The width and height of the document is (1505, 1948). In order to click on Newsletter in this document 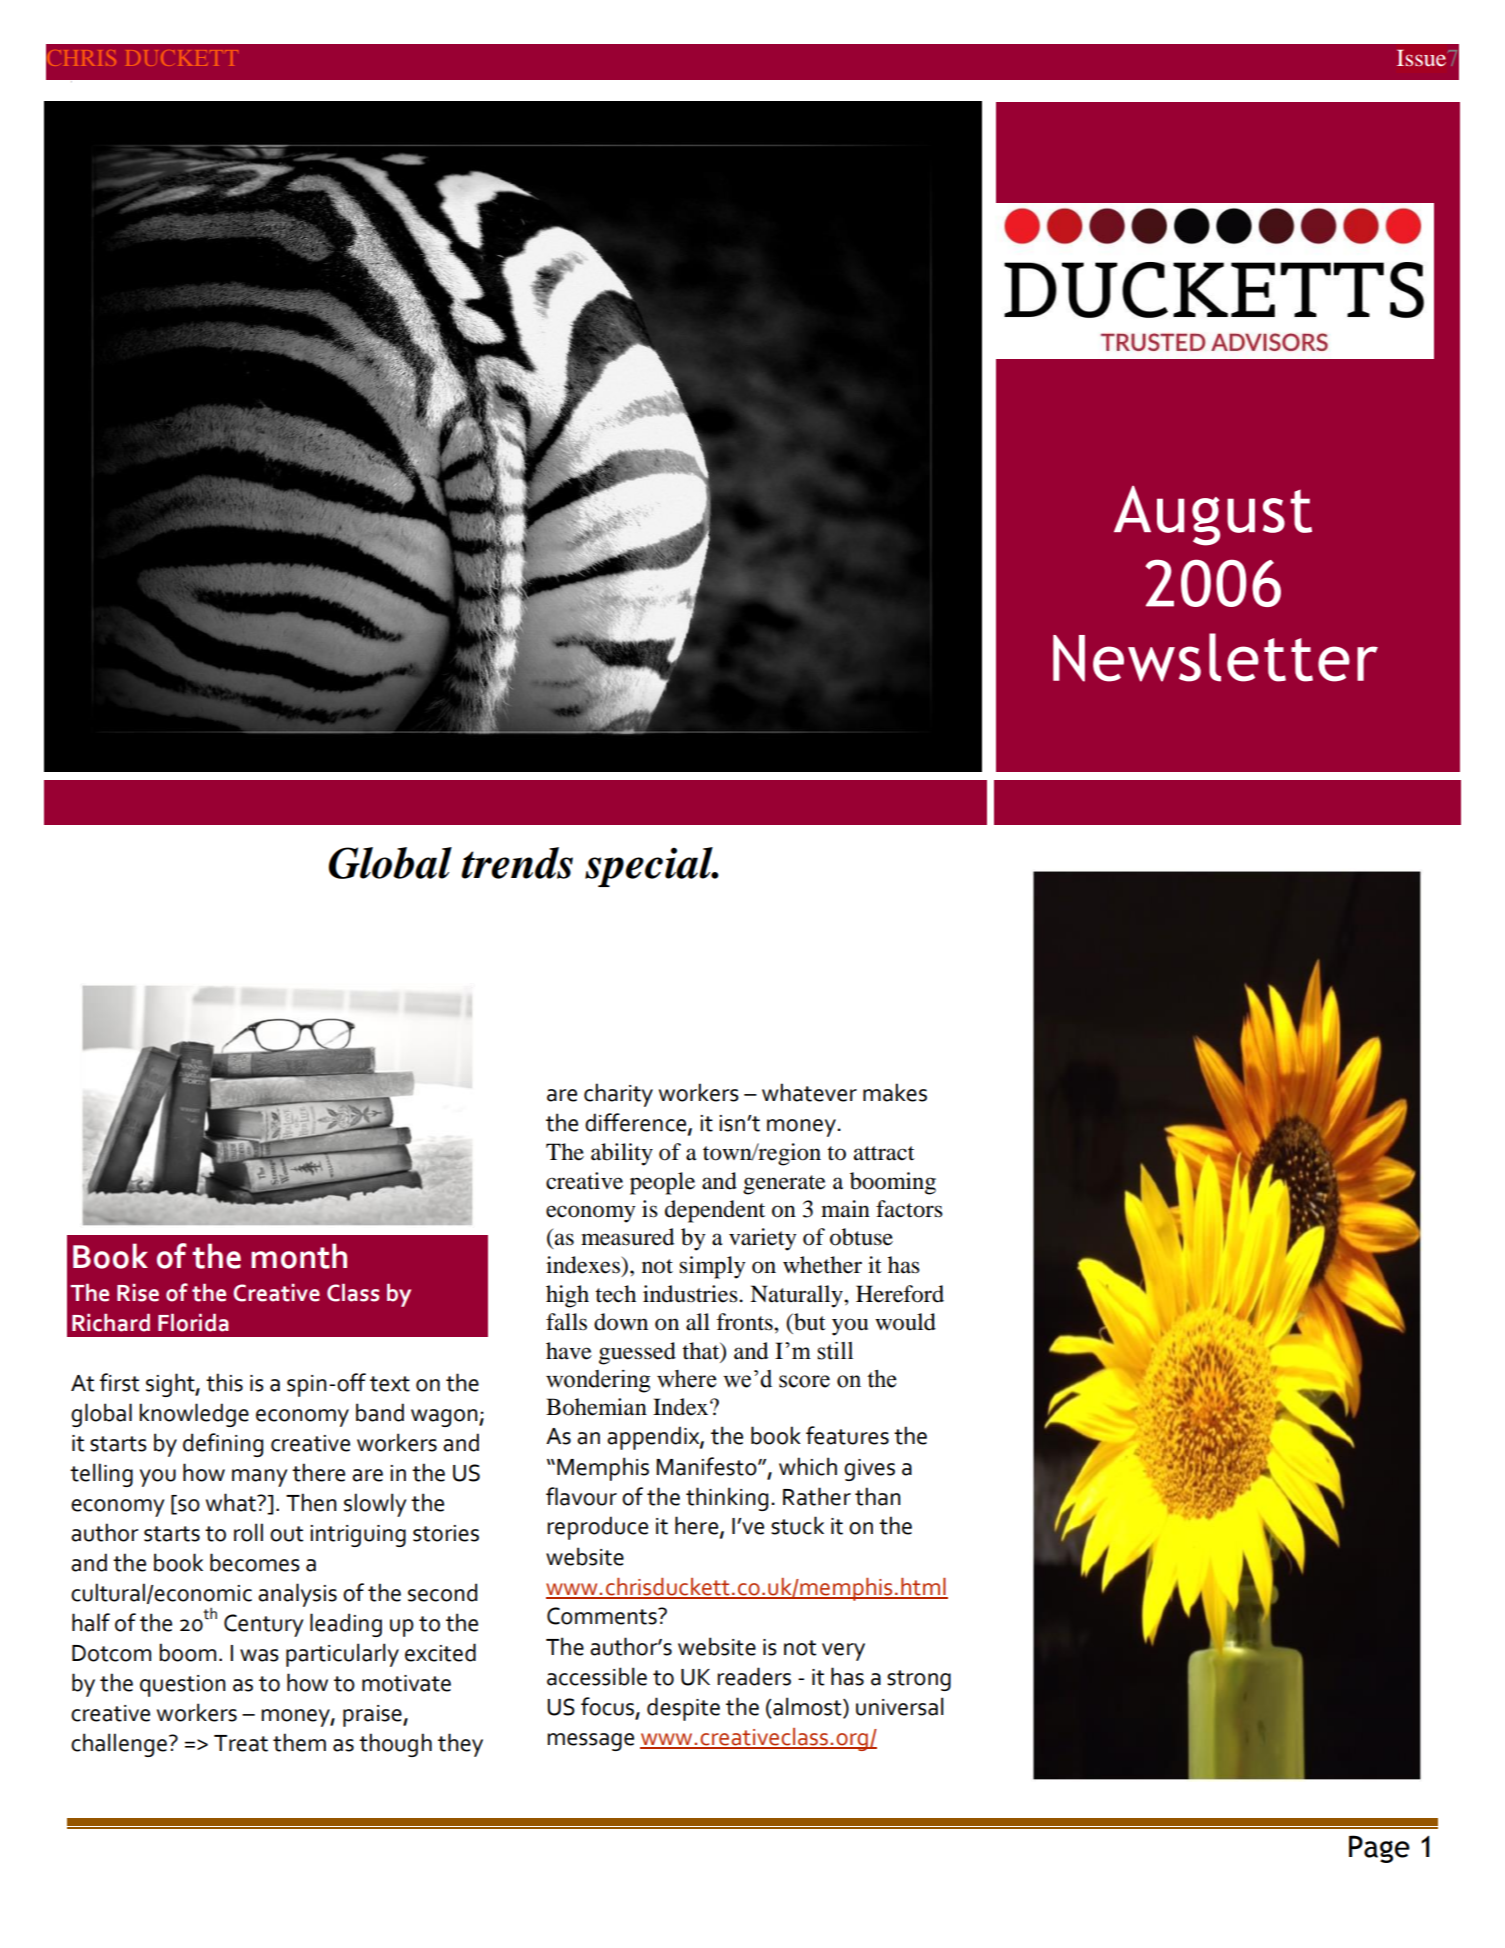, I will do `click(1215, 657)`.
